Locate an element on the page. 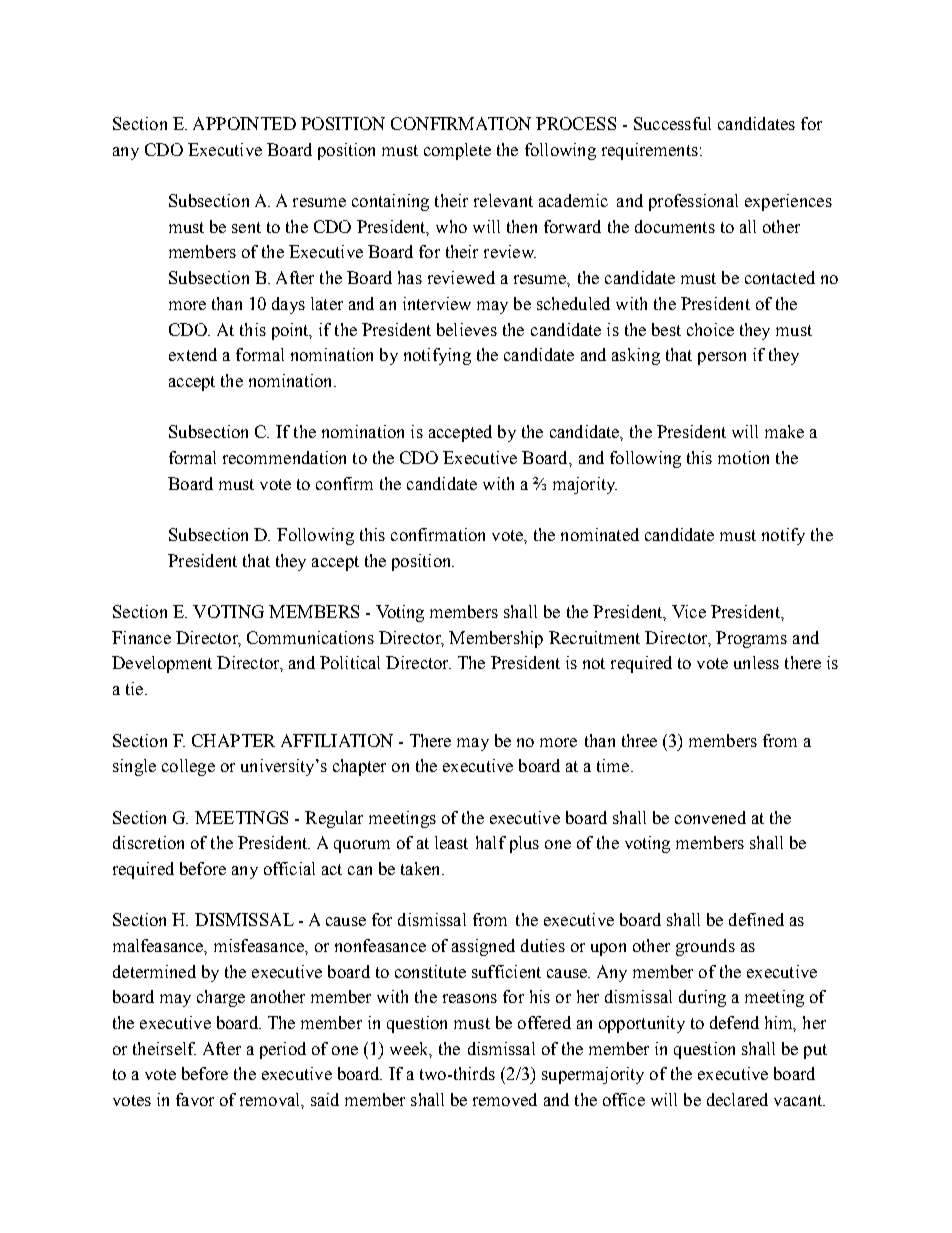 The width and height of the page is (952, 1233). removed is located at coordinates (505, 1099).
